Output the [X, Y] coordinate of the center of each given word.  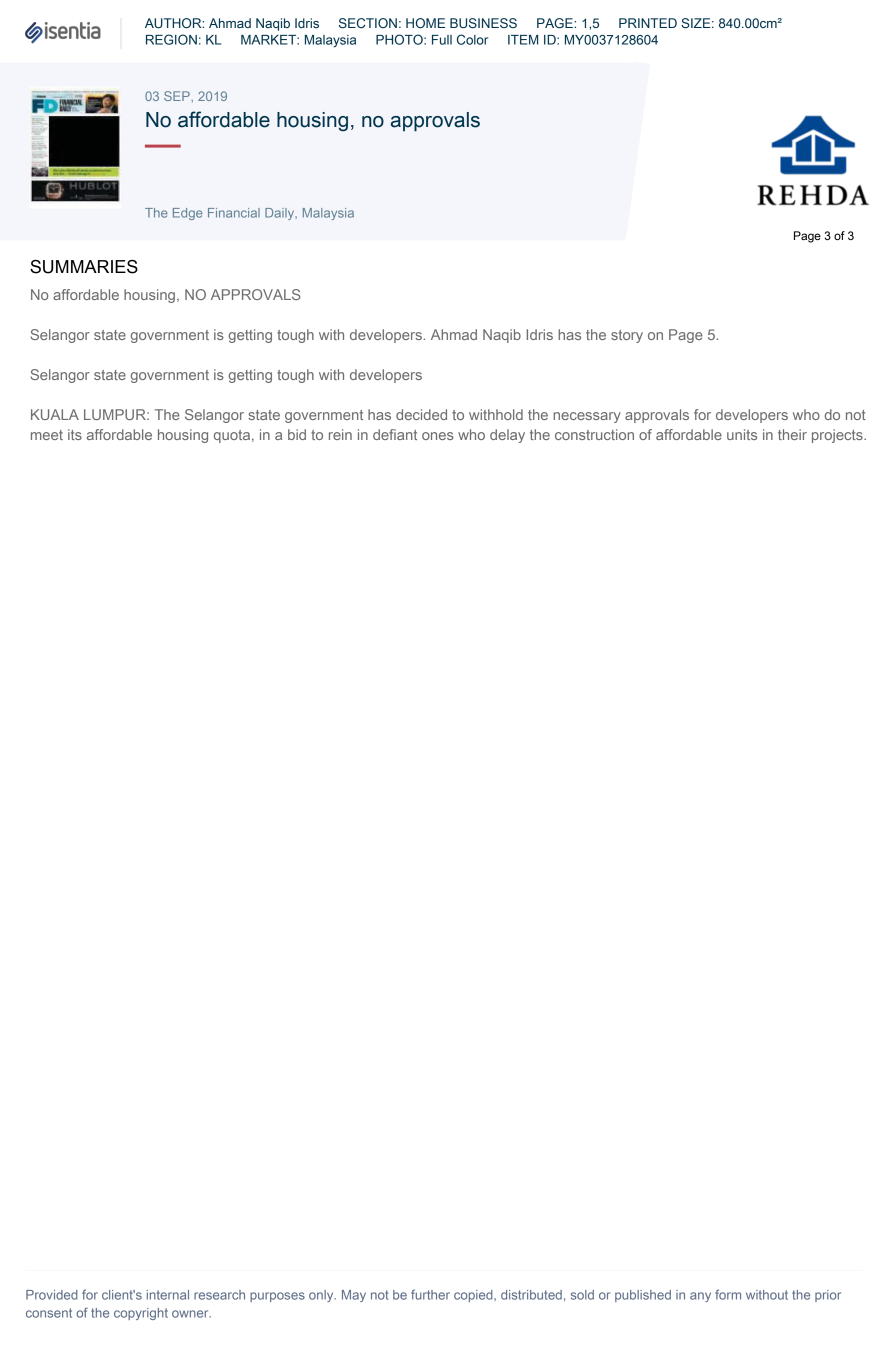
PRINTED [648, 23]
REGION [171, 39]
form [728, 1294]
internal [168, 1295]
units [742, 434]
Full [442, 40]
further [430, 1294]
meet [47, 435]
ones [438, 436]
